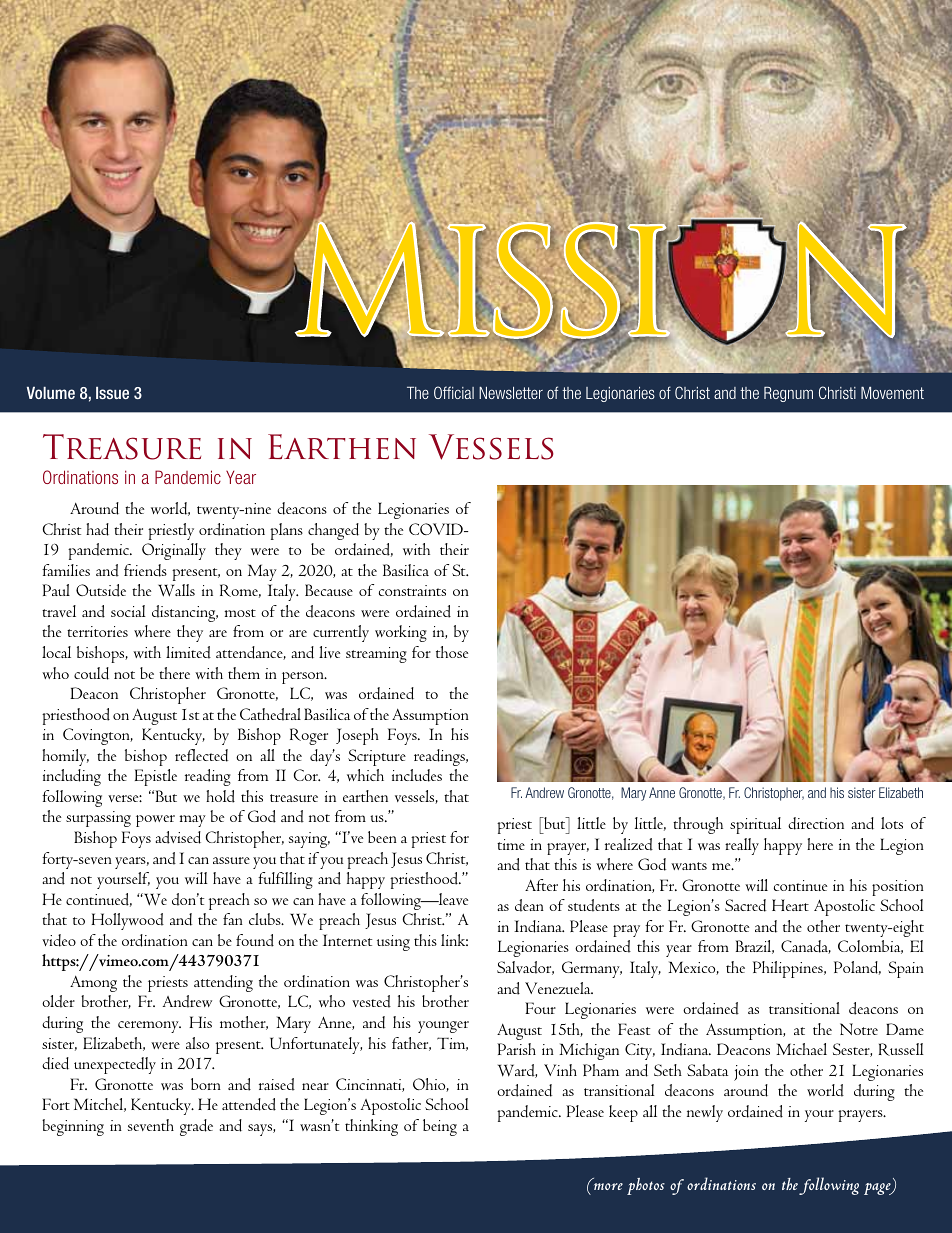 Image resolution: width=952 pixels, height=1233 pixels. I want to click on really, so click(742, 846).
